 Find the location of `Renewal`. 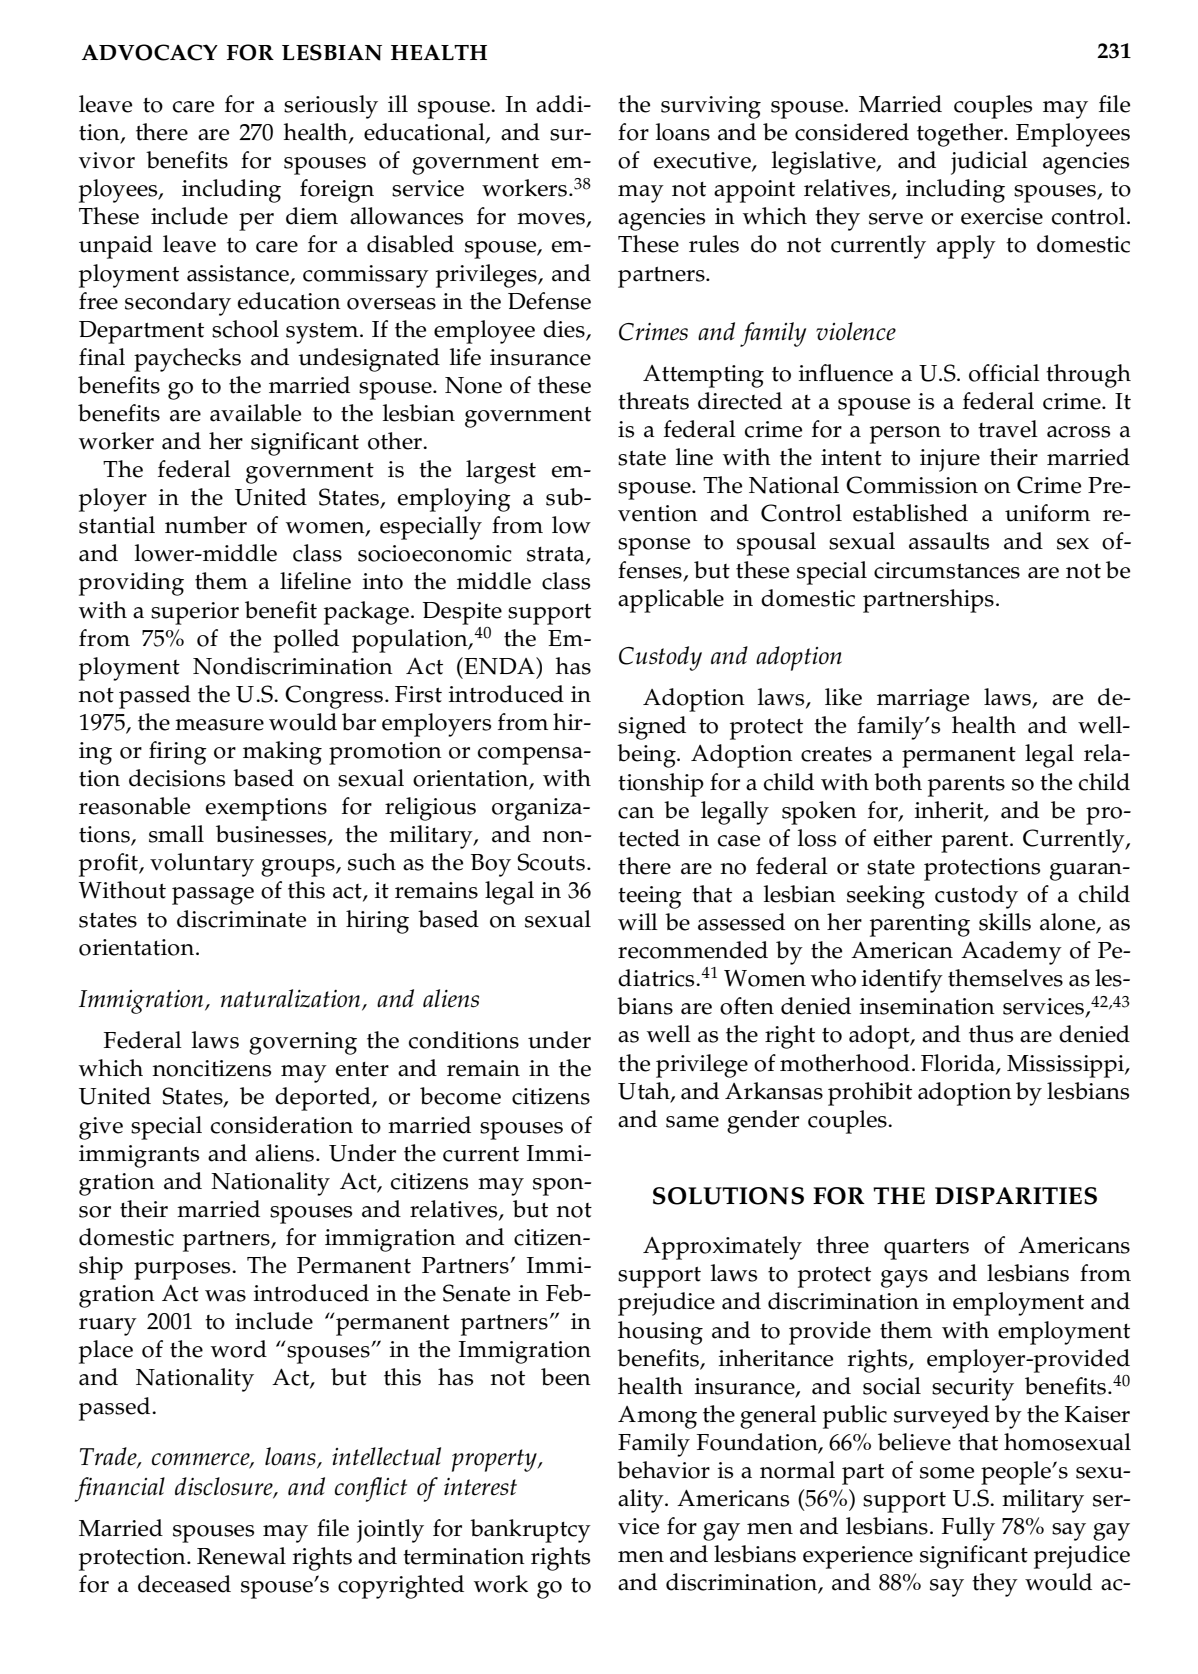

Renewal is located at coordinates (241, 1556).
